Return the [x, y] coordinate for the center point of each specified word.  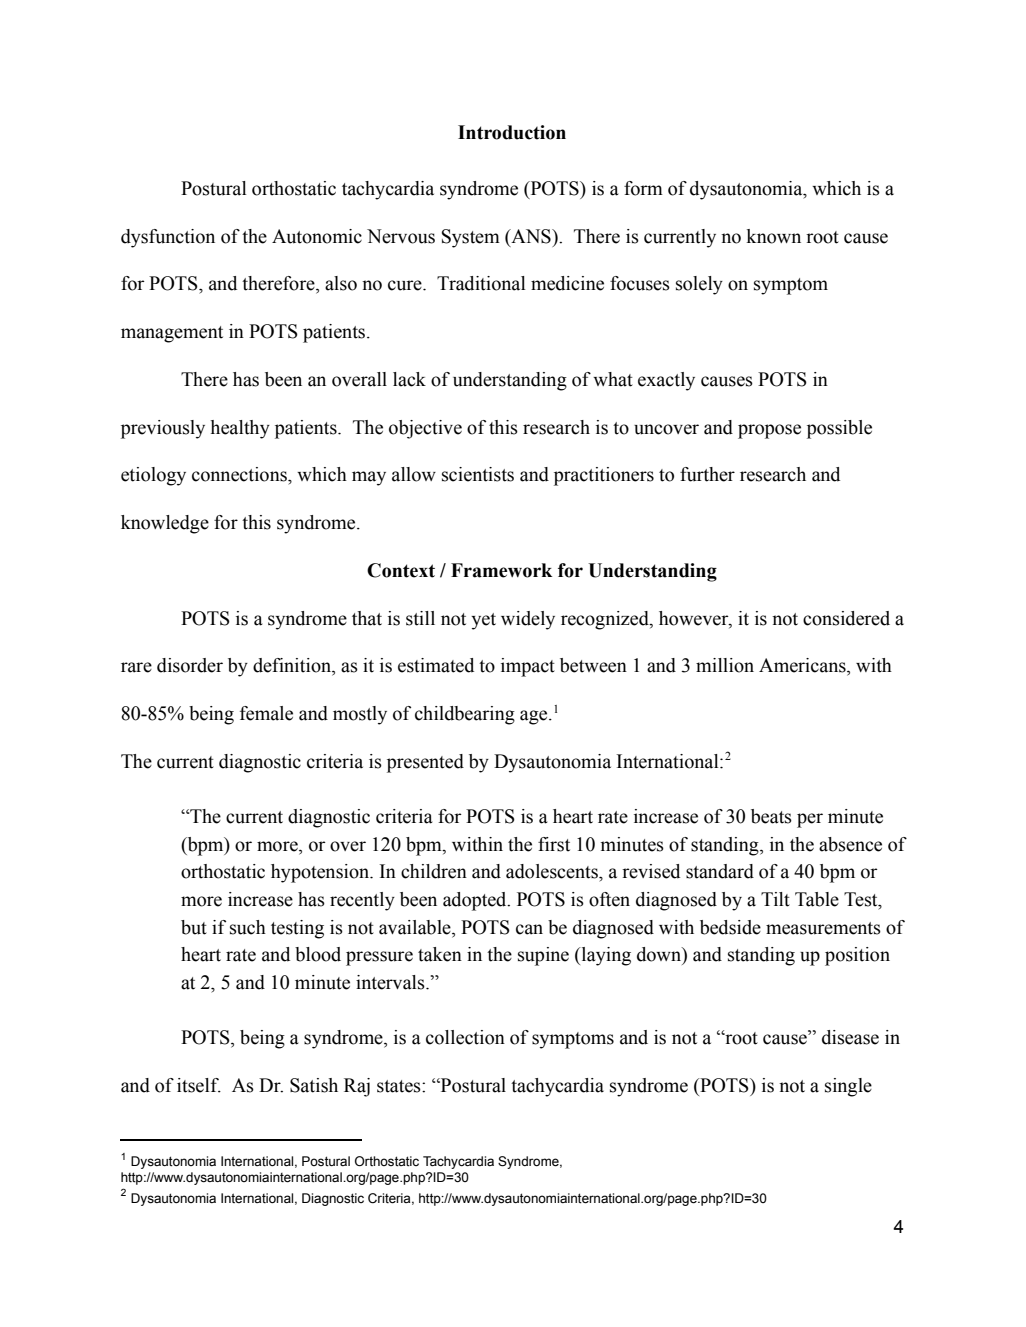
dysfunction [168, 238]
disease [850, 1037]
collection [465, 1037]
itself [199, 1085]
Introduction [512, 132]
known [774, 236]
